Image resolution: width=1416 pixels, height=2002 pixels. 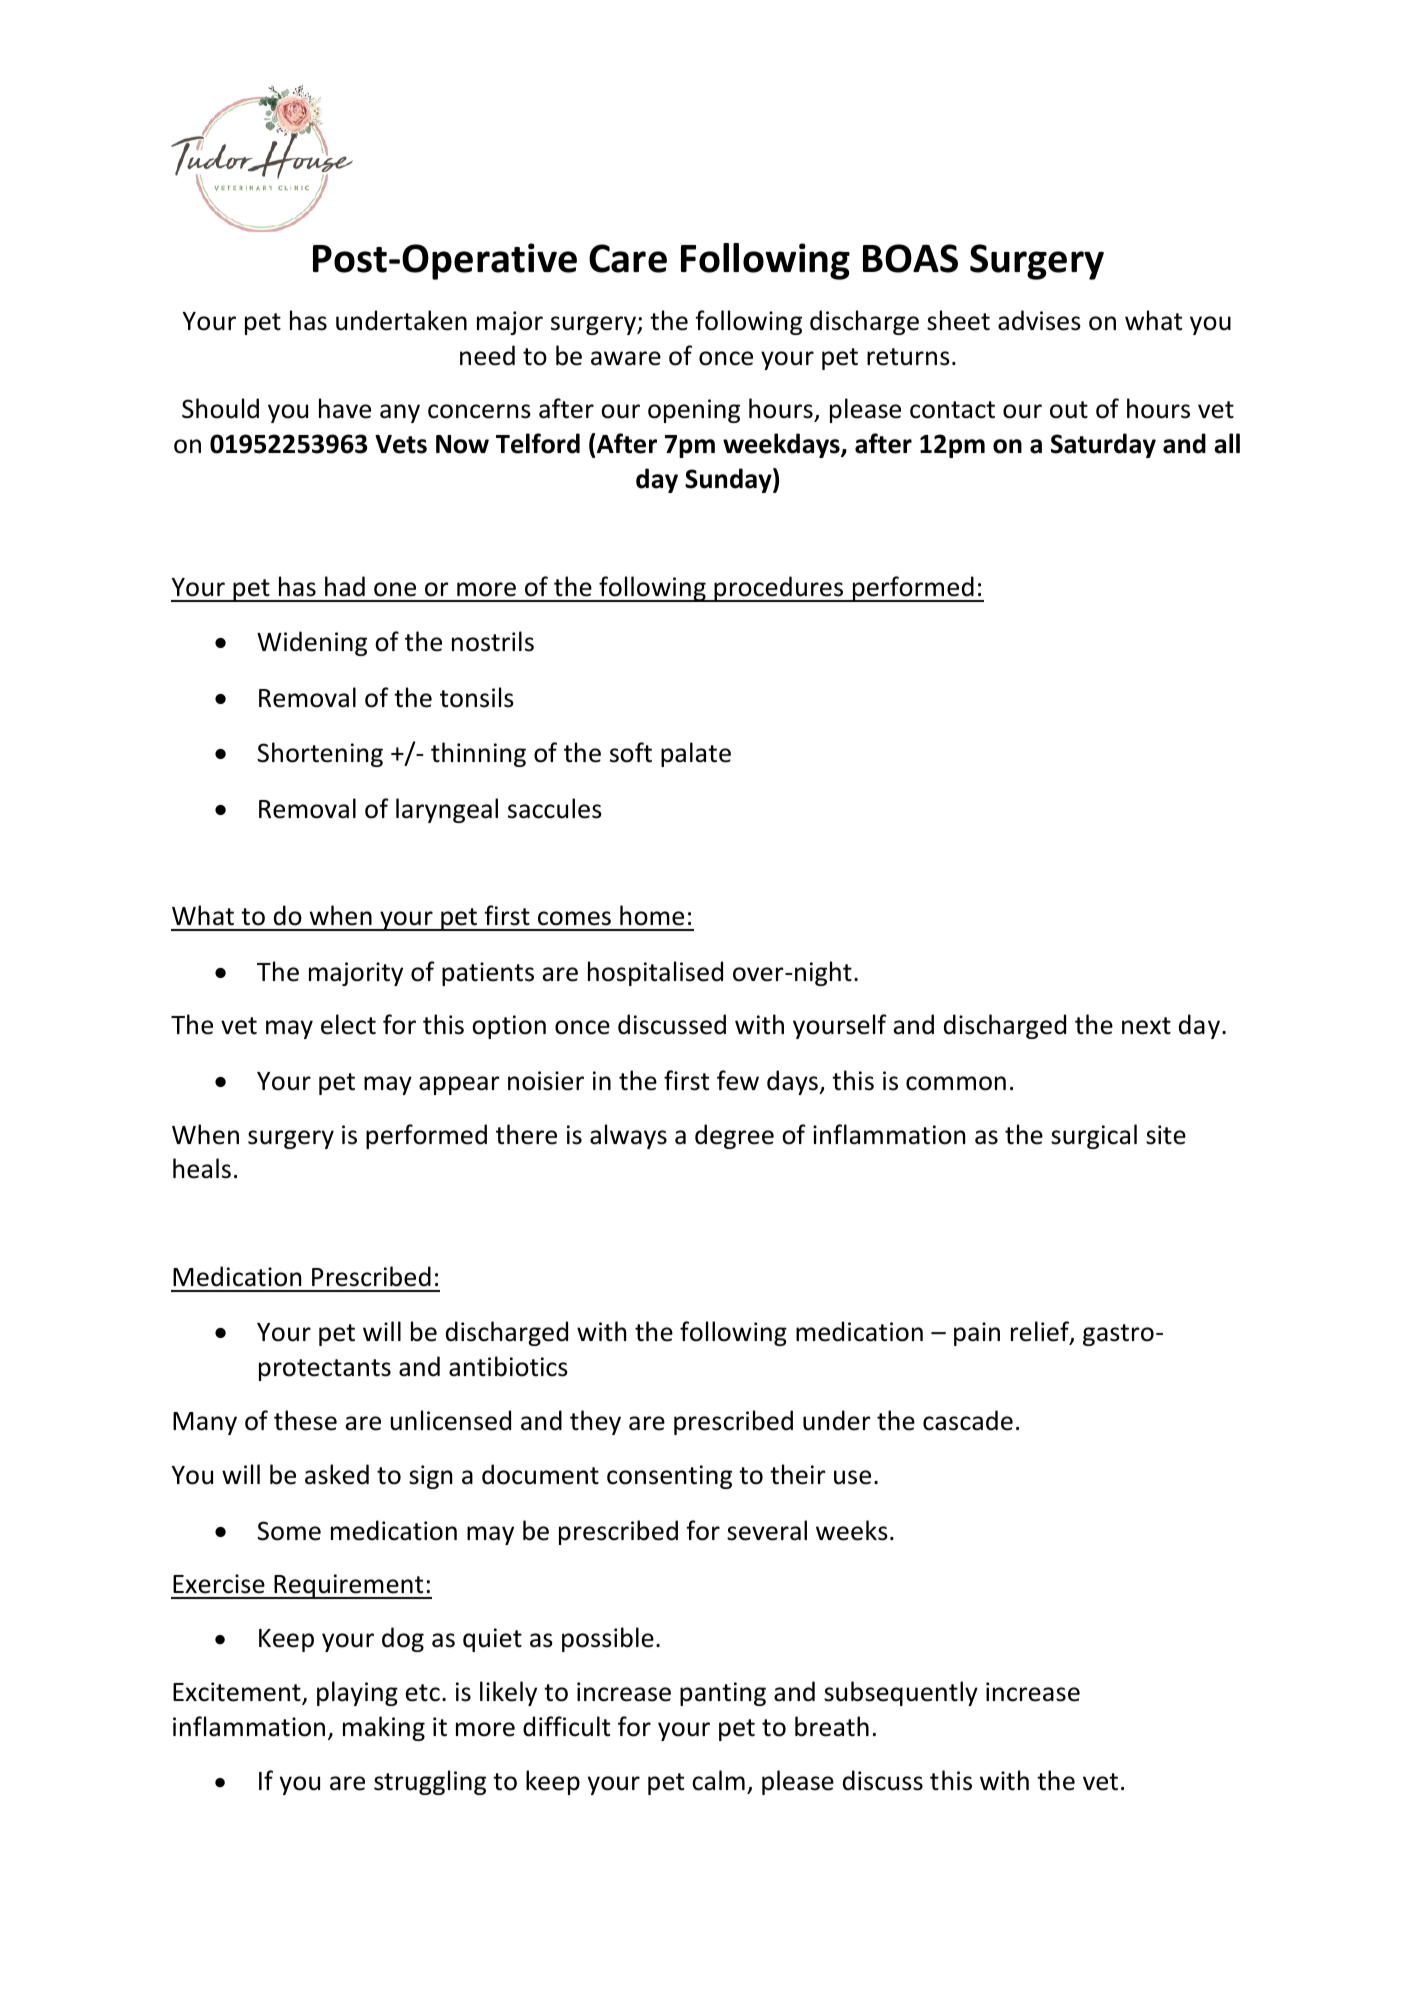 I want to click on elect, so click(x=348, y=1024).
